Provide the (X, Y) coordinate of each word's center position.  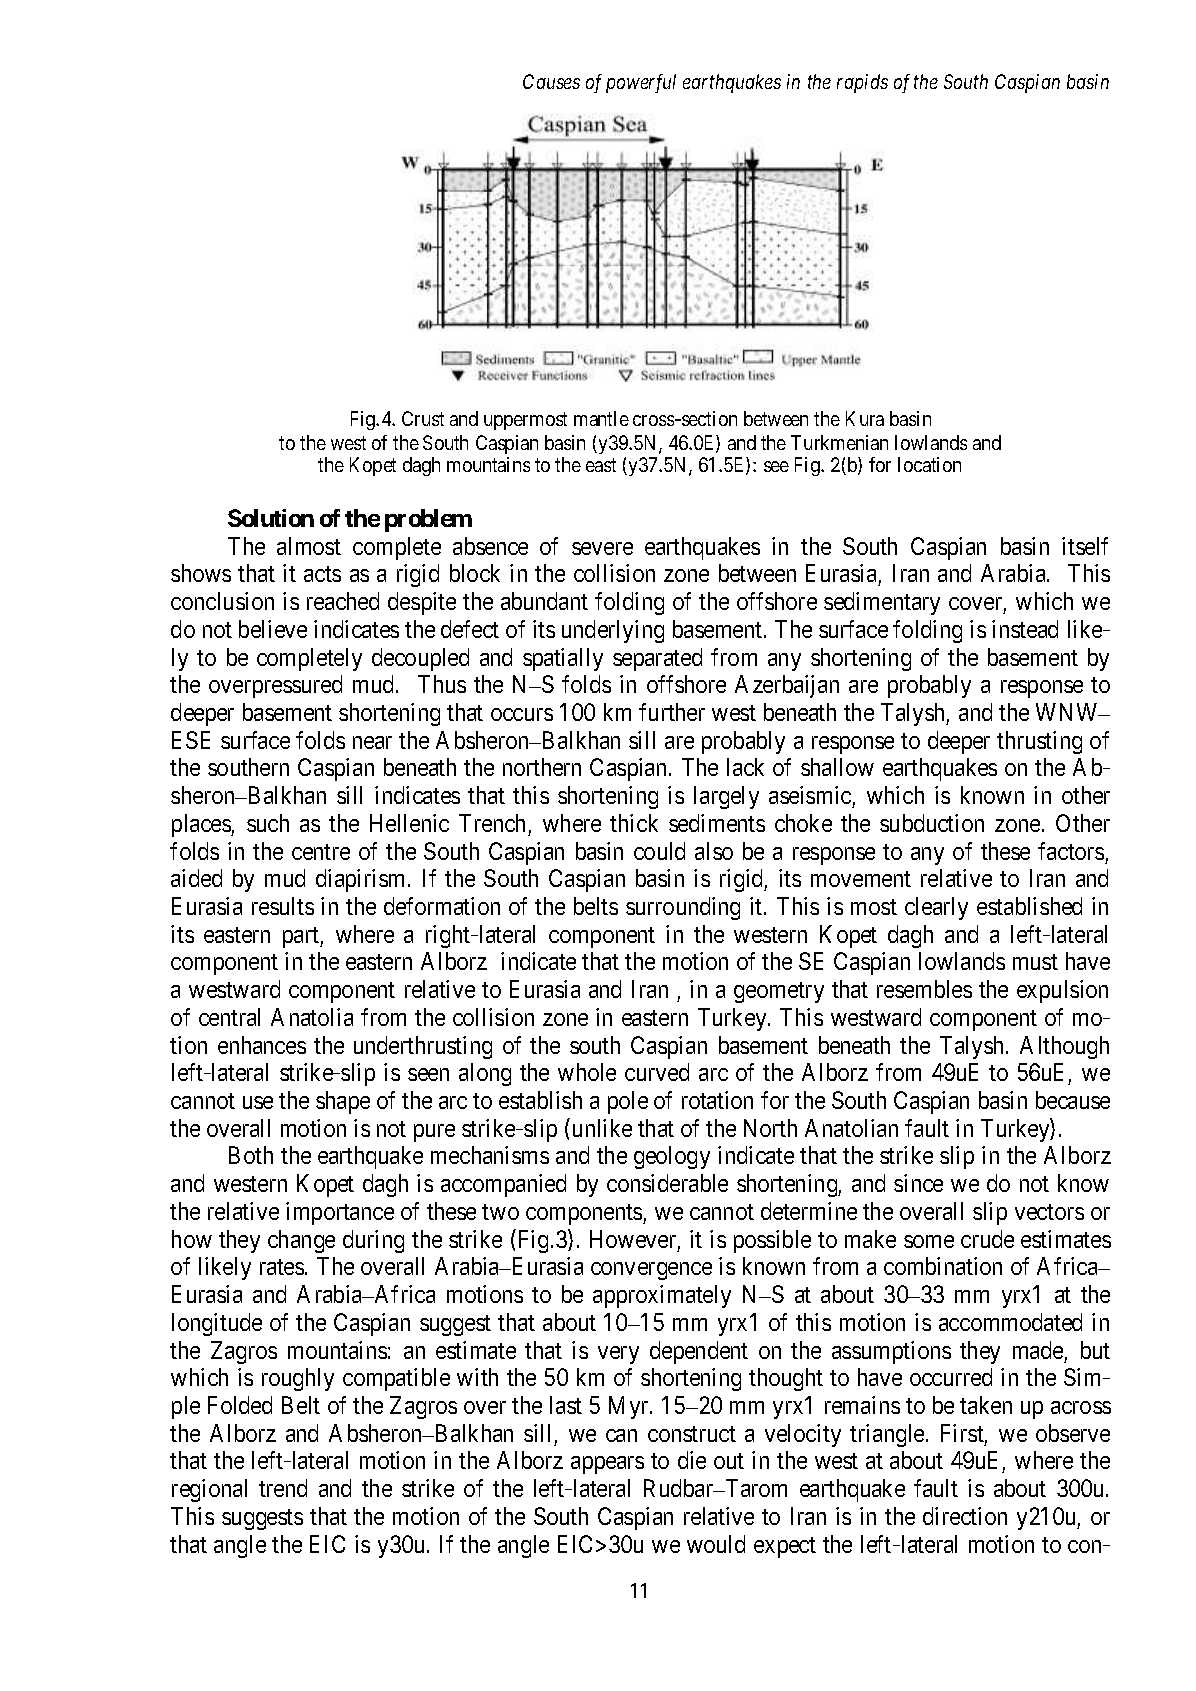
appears (607, 1465)
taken (986, 1405)
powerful (641, 83)
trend (283, 1488)
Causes (551, 81)
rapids (862, 83)
